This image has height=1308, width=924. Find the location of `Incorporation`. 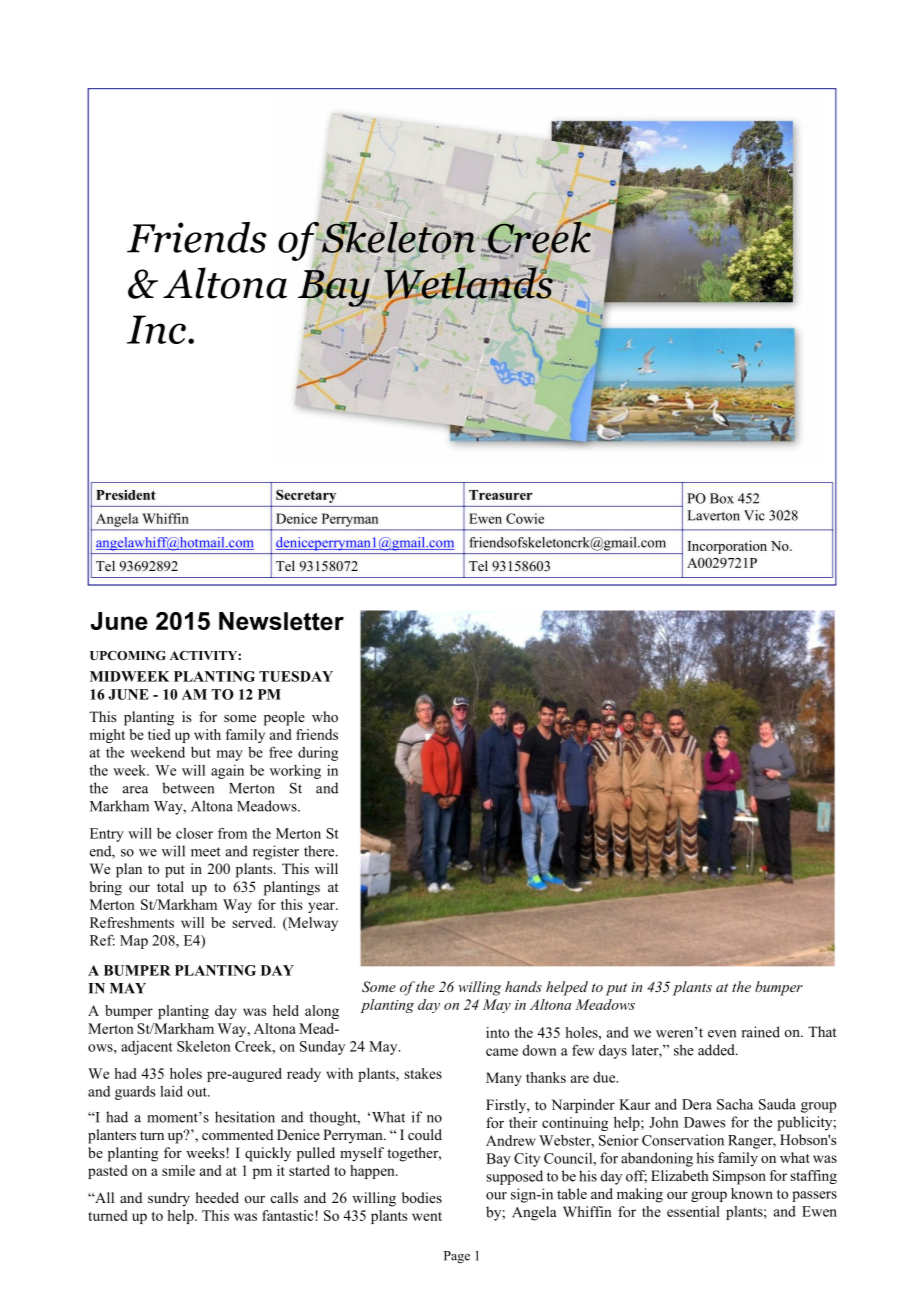

Incorporation is located at coordinates (727, 547).
